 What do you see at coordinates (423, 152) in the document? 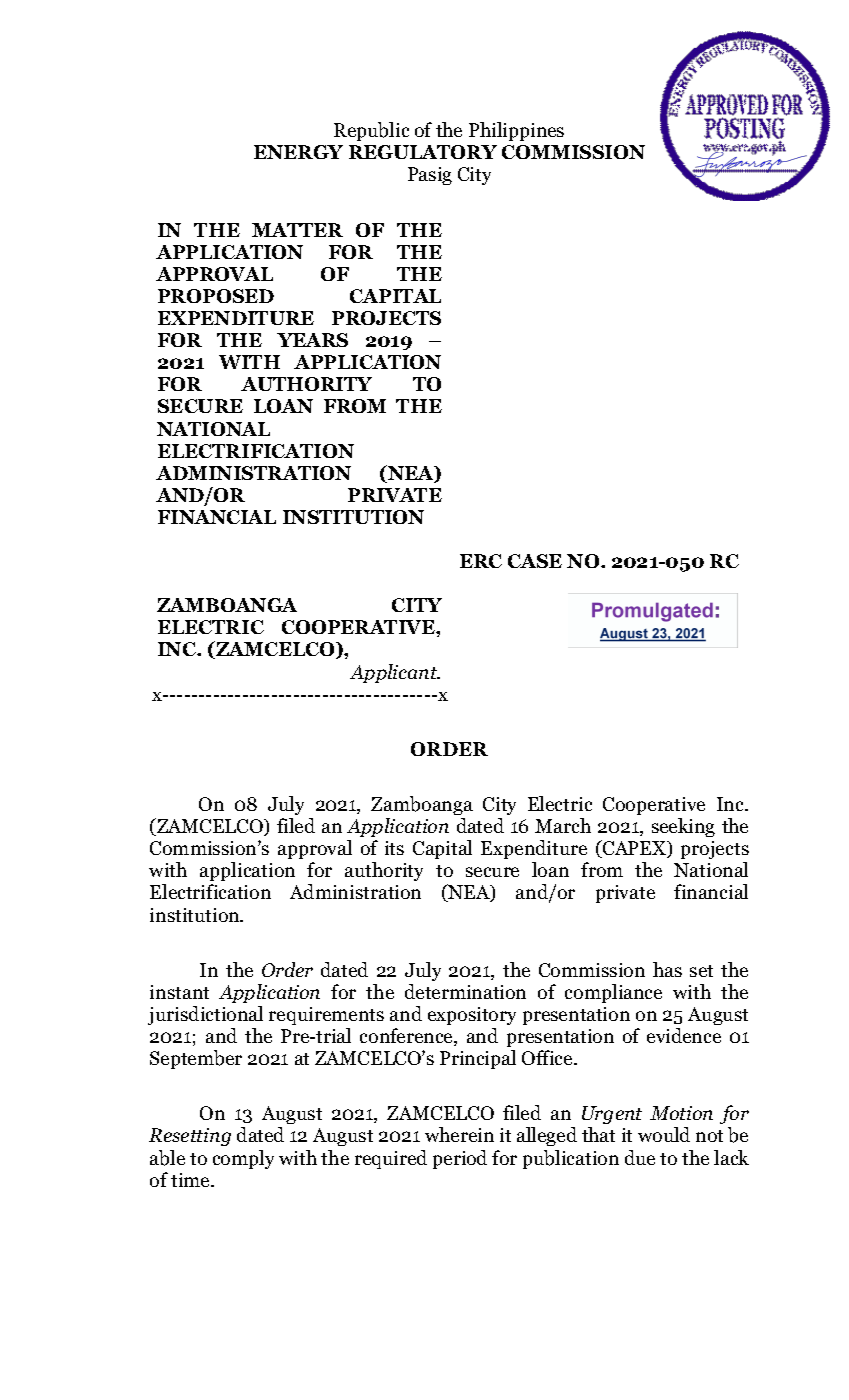
I see `REGULATORY` at bounding box center [423, 152].
